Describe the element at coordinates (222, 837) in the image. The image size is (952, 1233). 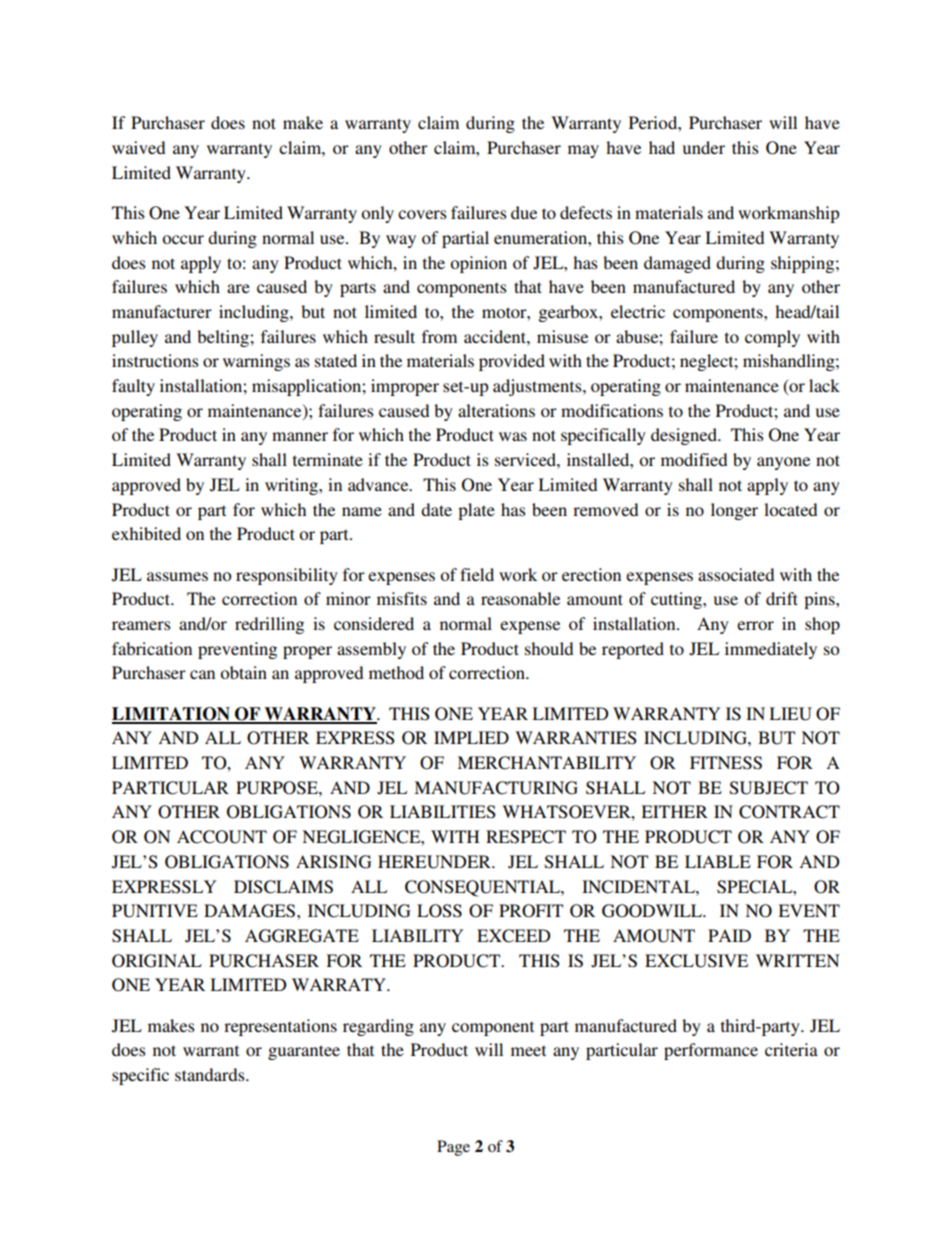
I see `ACCOUNT` at that location.
